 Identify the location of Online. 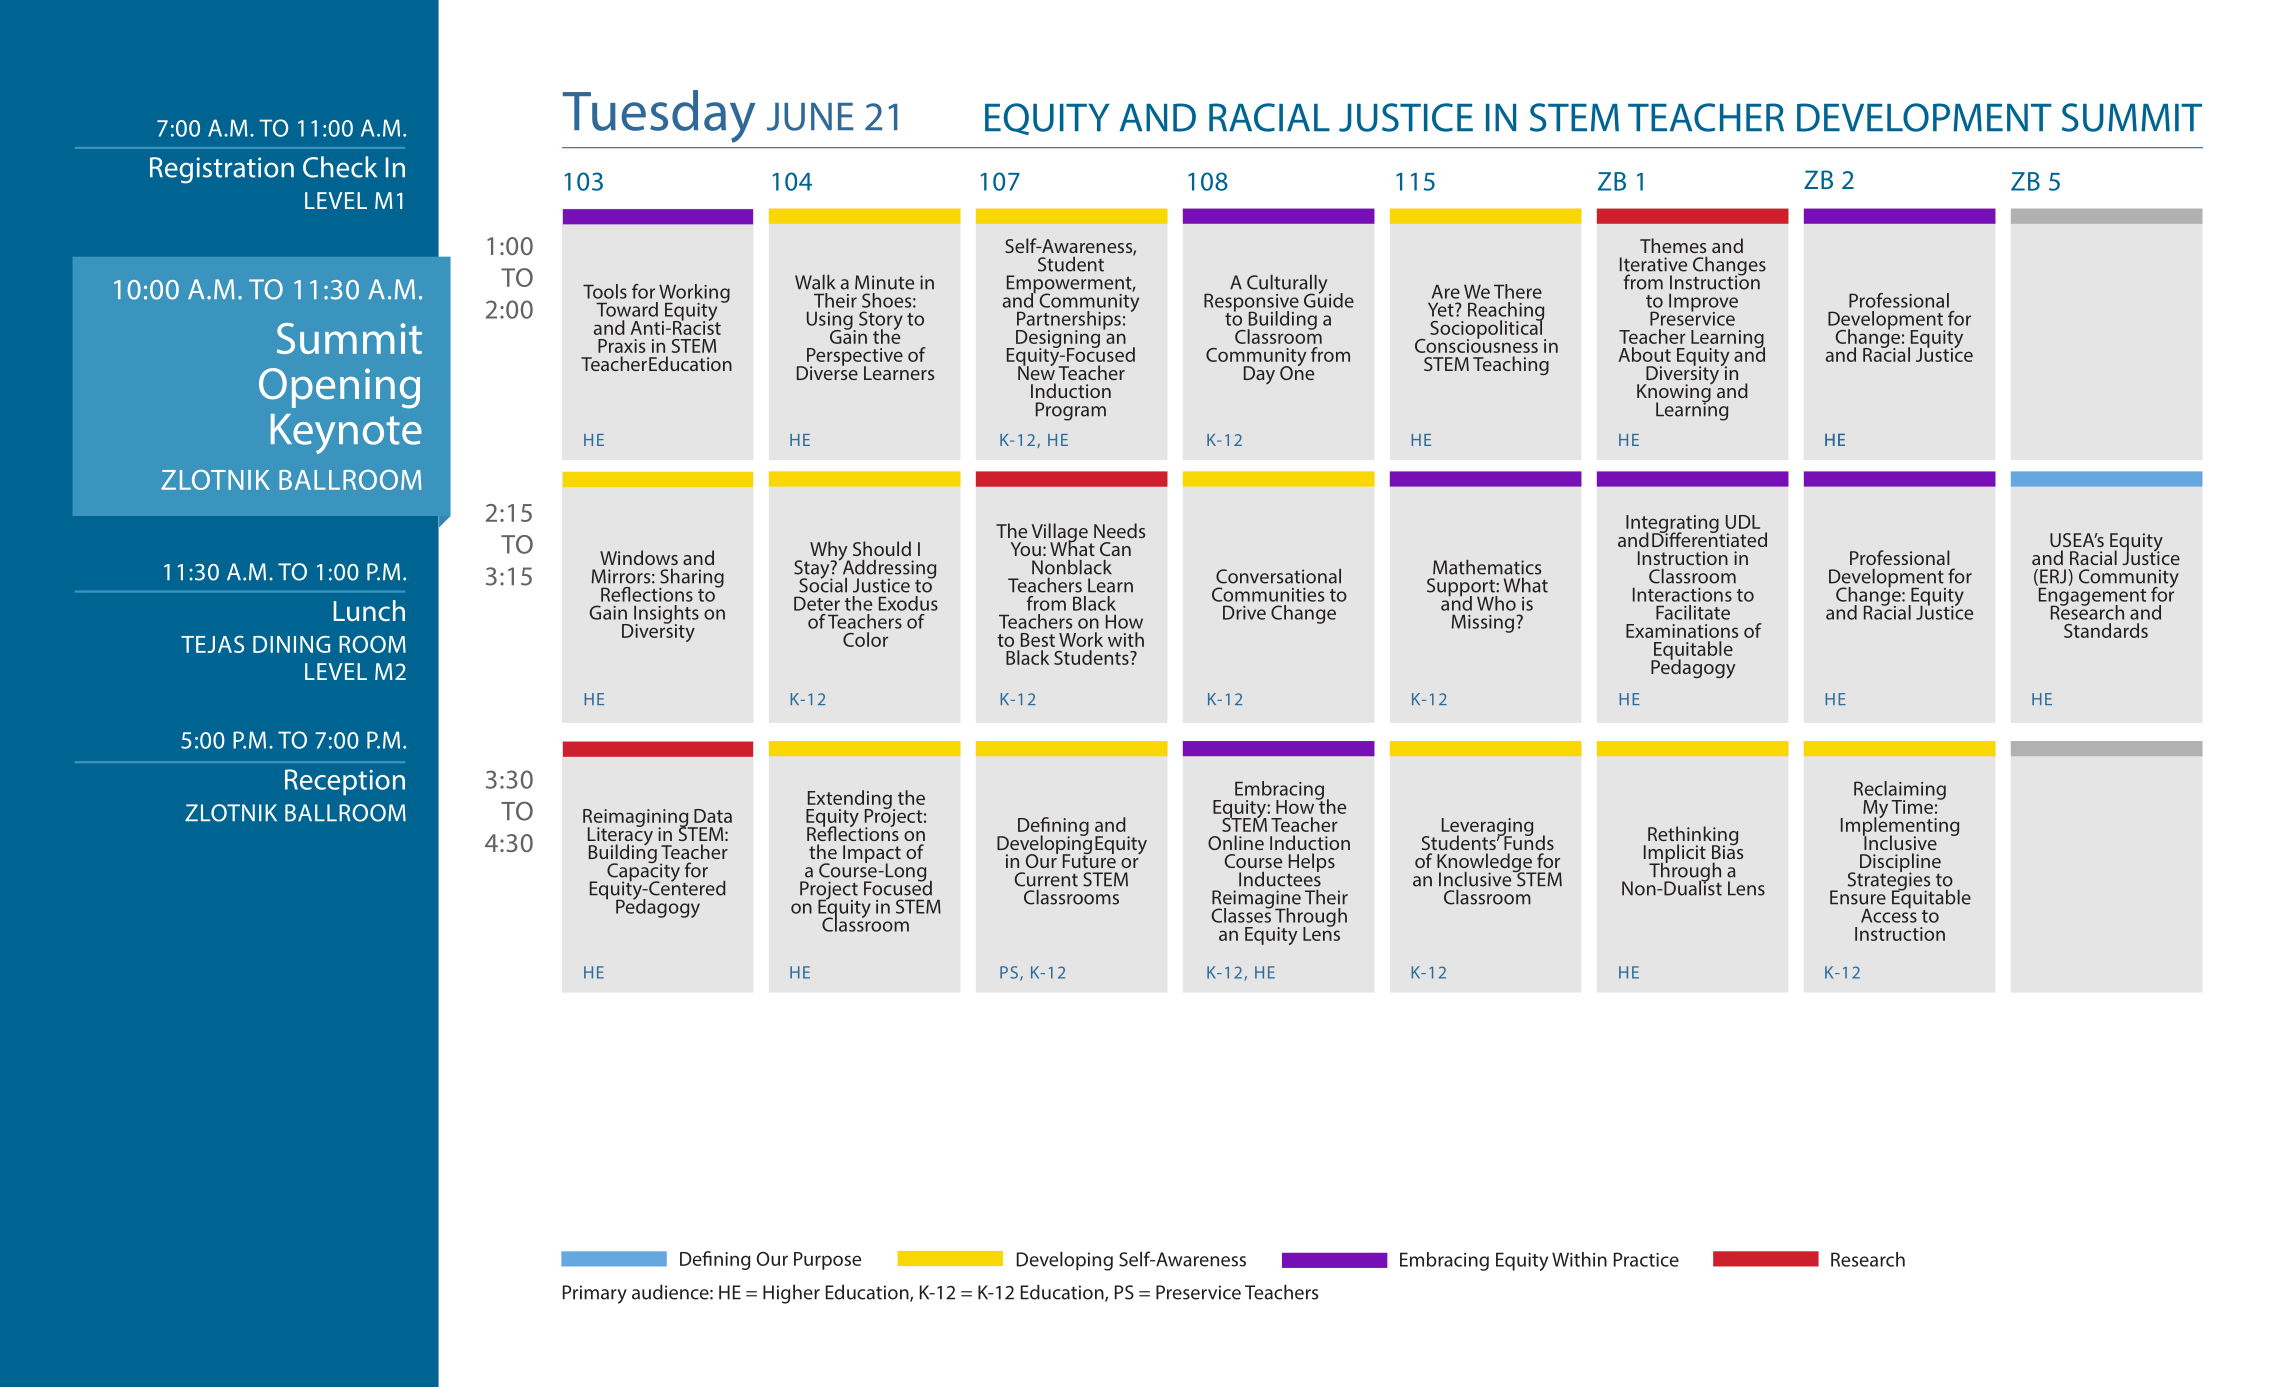
(1236, 842).
